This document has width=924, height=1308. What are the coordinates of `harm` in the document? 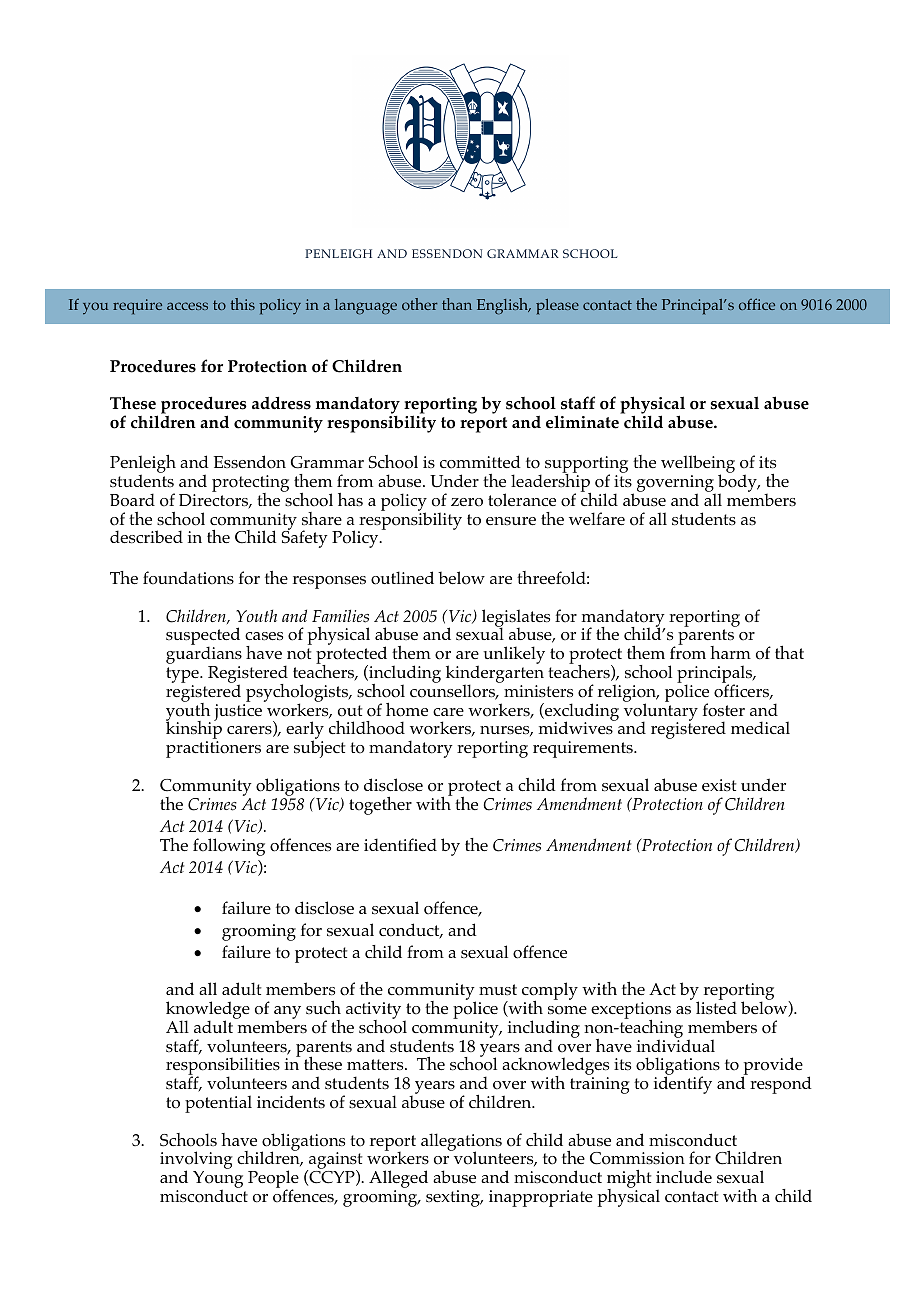 It's located at (730, 652).
